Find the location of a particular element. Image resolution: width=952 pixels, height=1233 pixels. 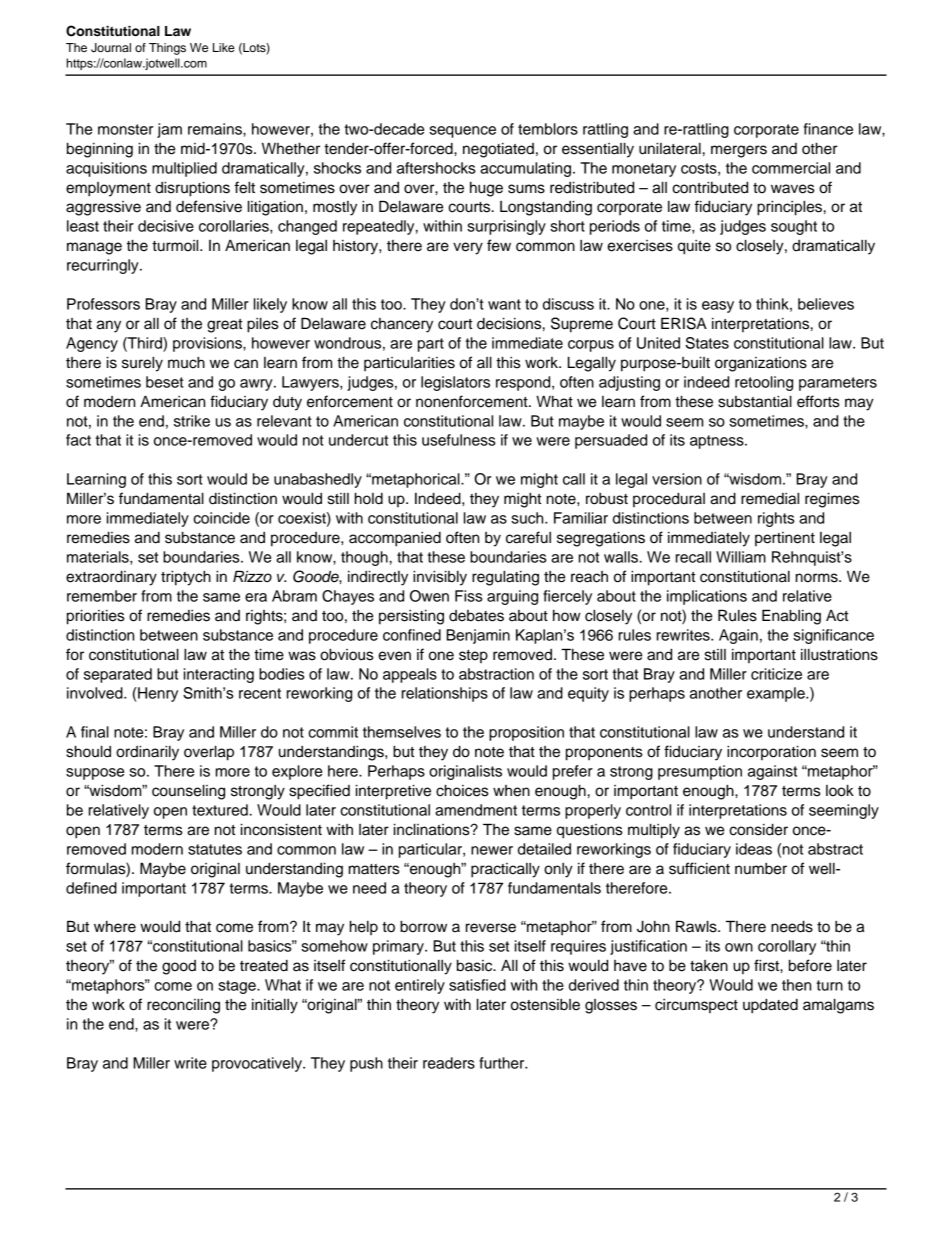

legislators is located at coordinates (455, 383).
